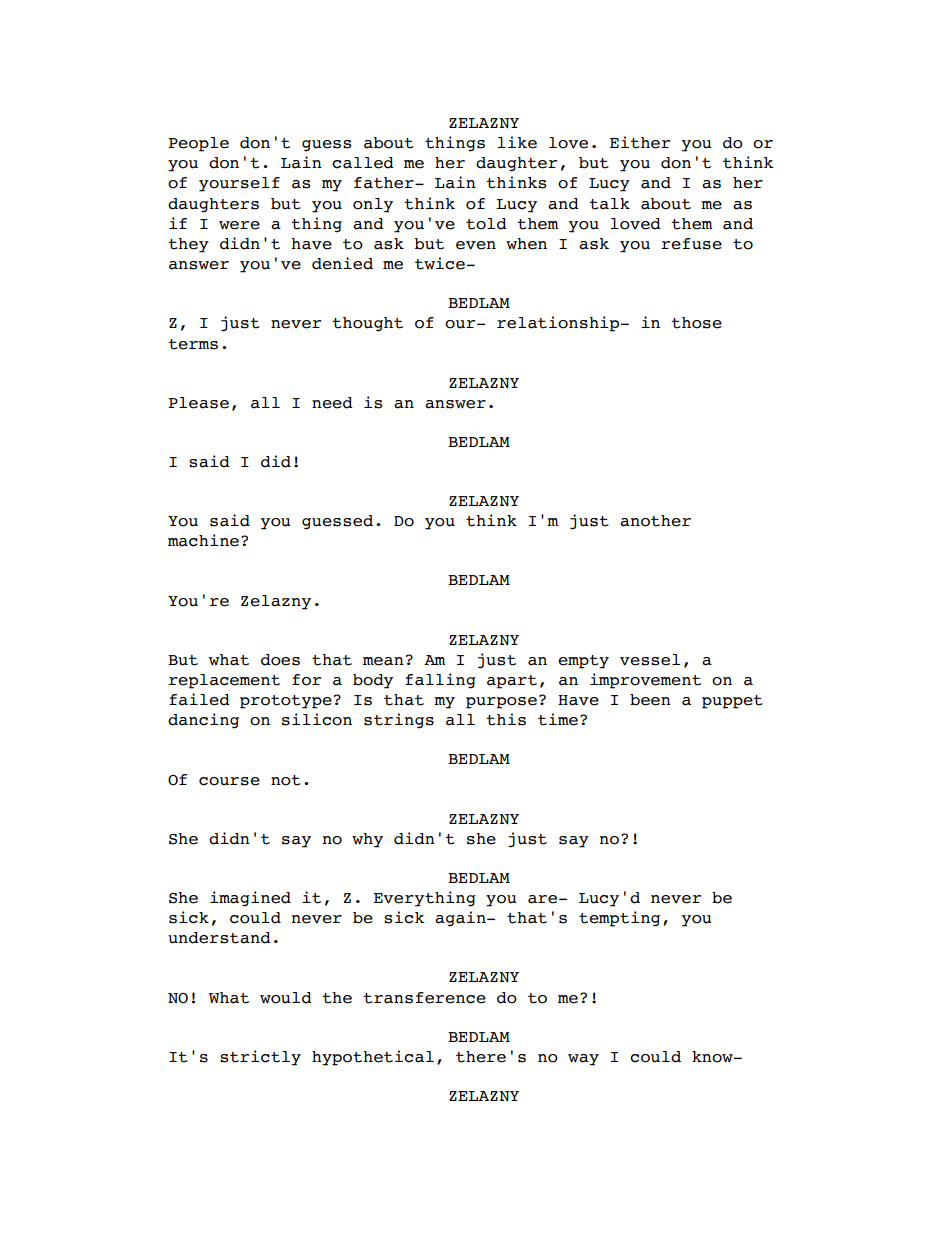 Image resolution: width=952 pixels, height=1233 pixels. I want to click on strictly, so click(260, 1058).
